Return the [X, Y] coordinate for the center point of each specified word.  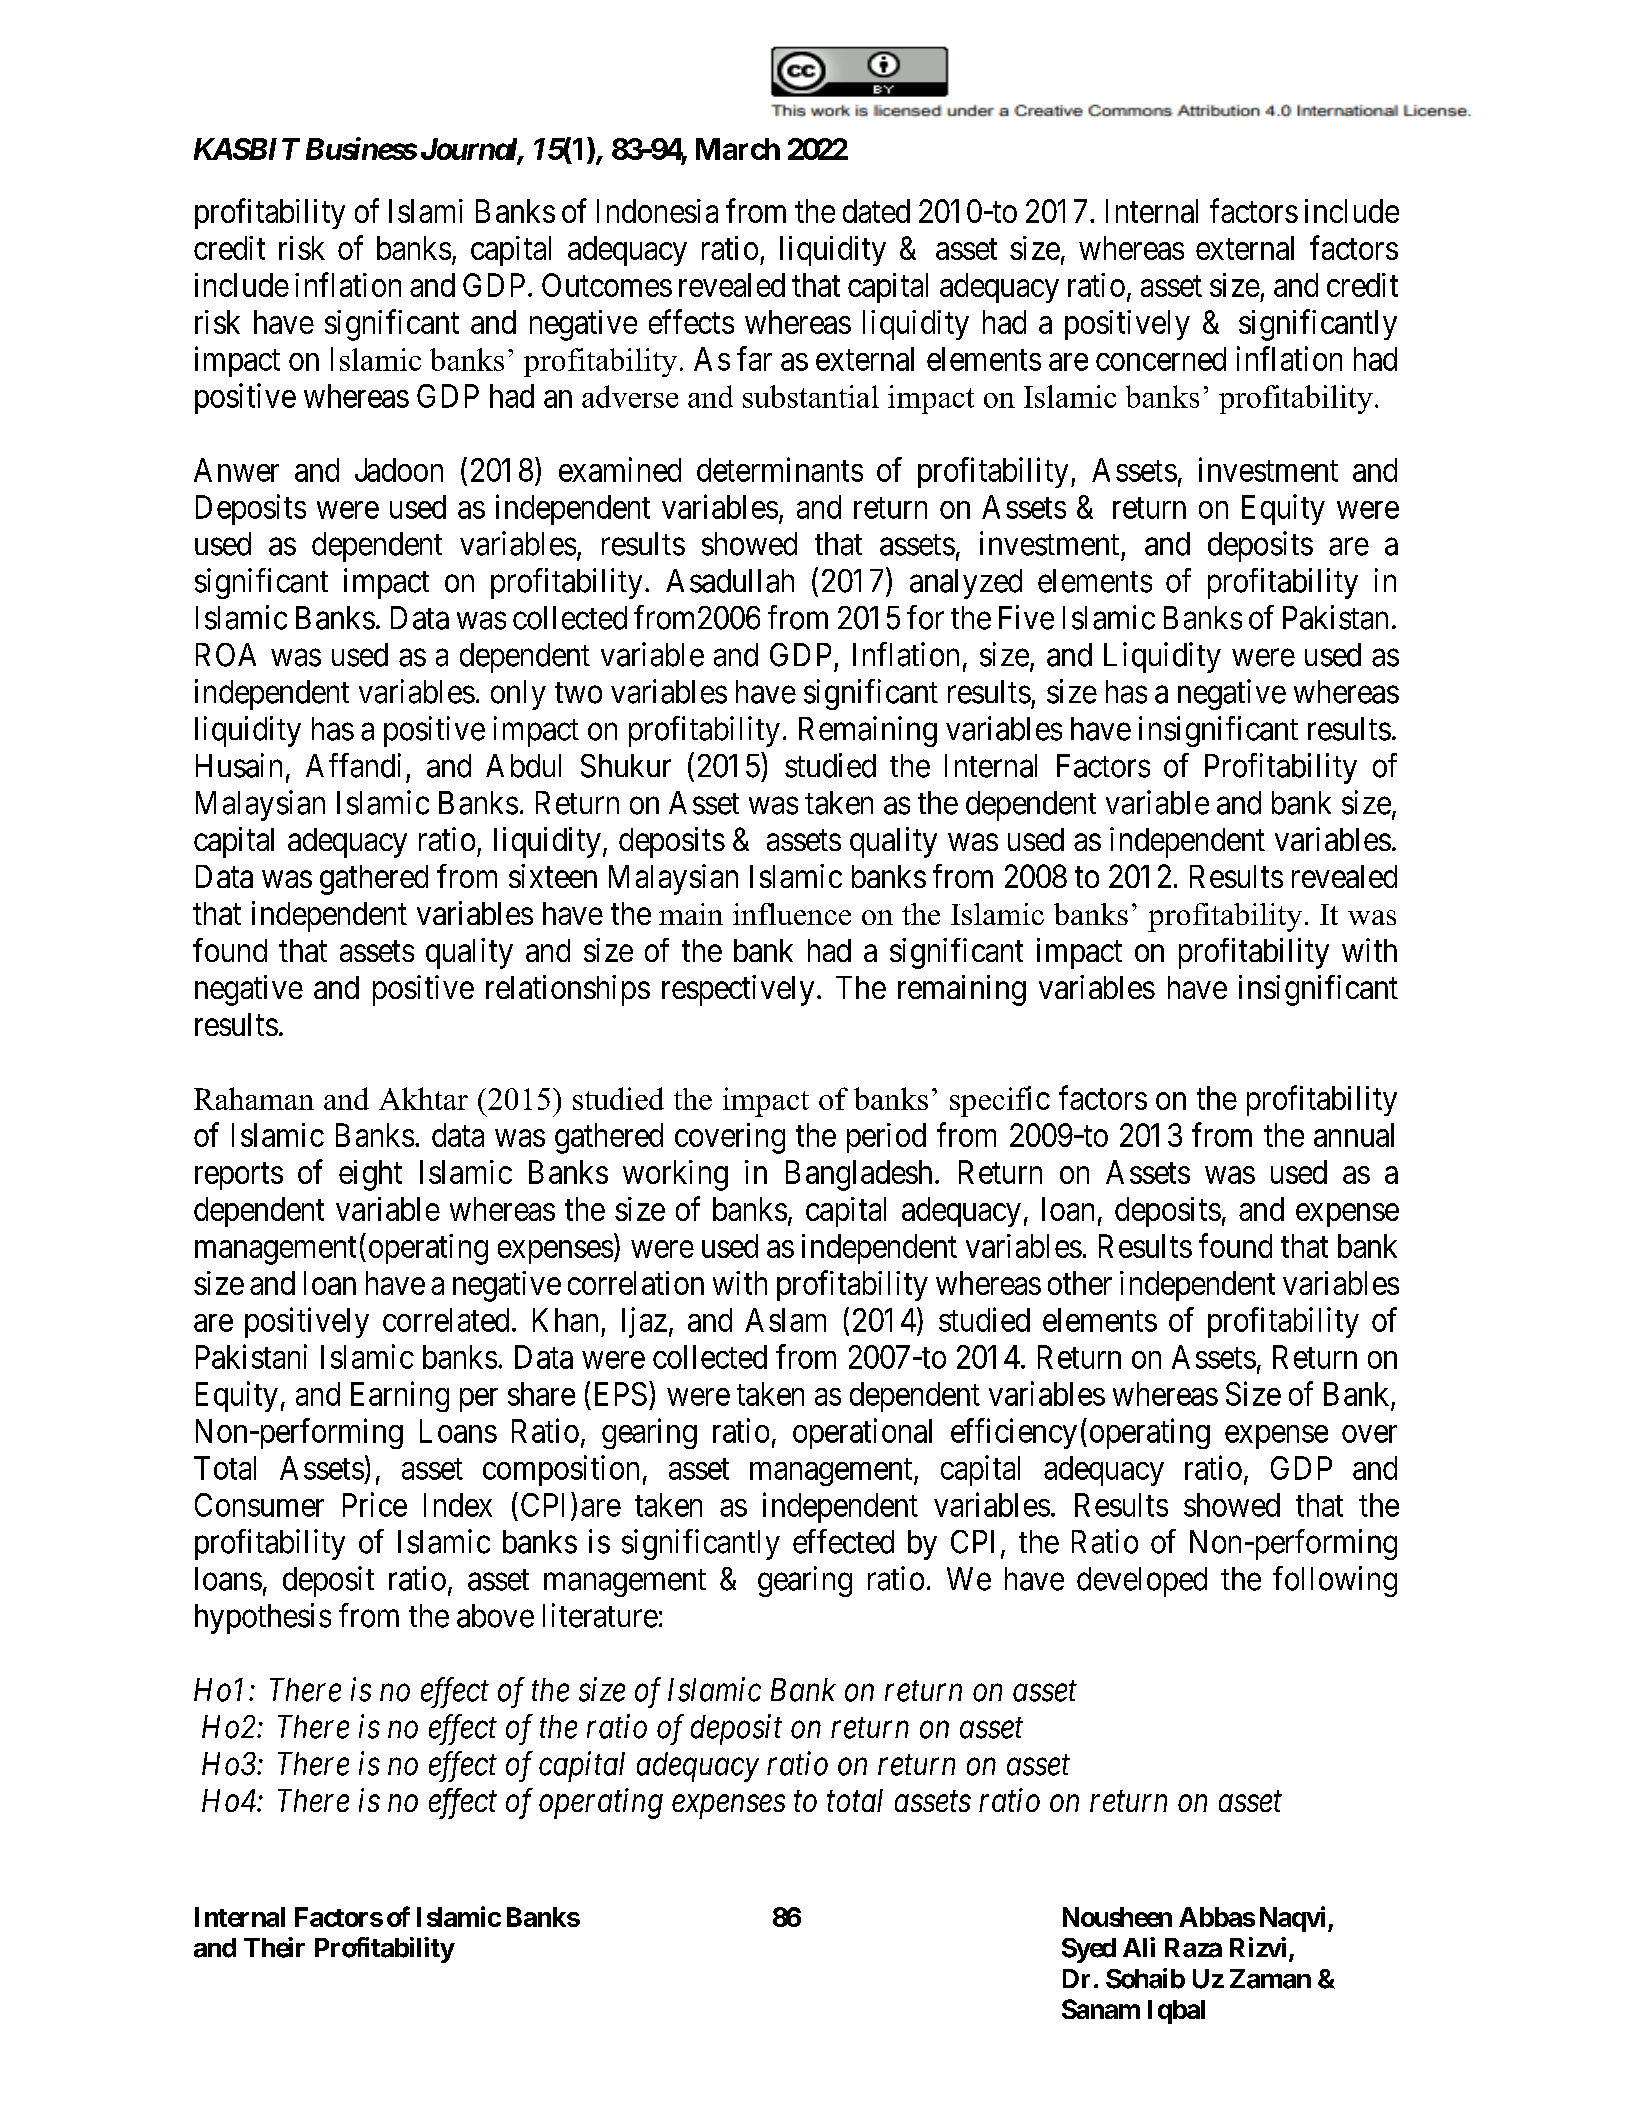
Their [274, 1947]
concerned [1161, 359]
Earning [400, 1396]
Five [1026, 617]
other [1080, 1283]
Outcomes [607, 285]
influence [792, 914]
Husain [239, 765]
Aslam [785, 1320]
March [738, 149]
